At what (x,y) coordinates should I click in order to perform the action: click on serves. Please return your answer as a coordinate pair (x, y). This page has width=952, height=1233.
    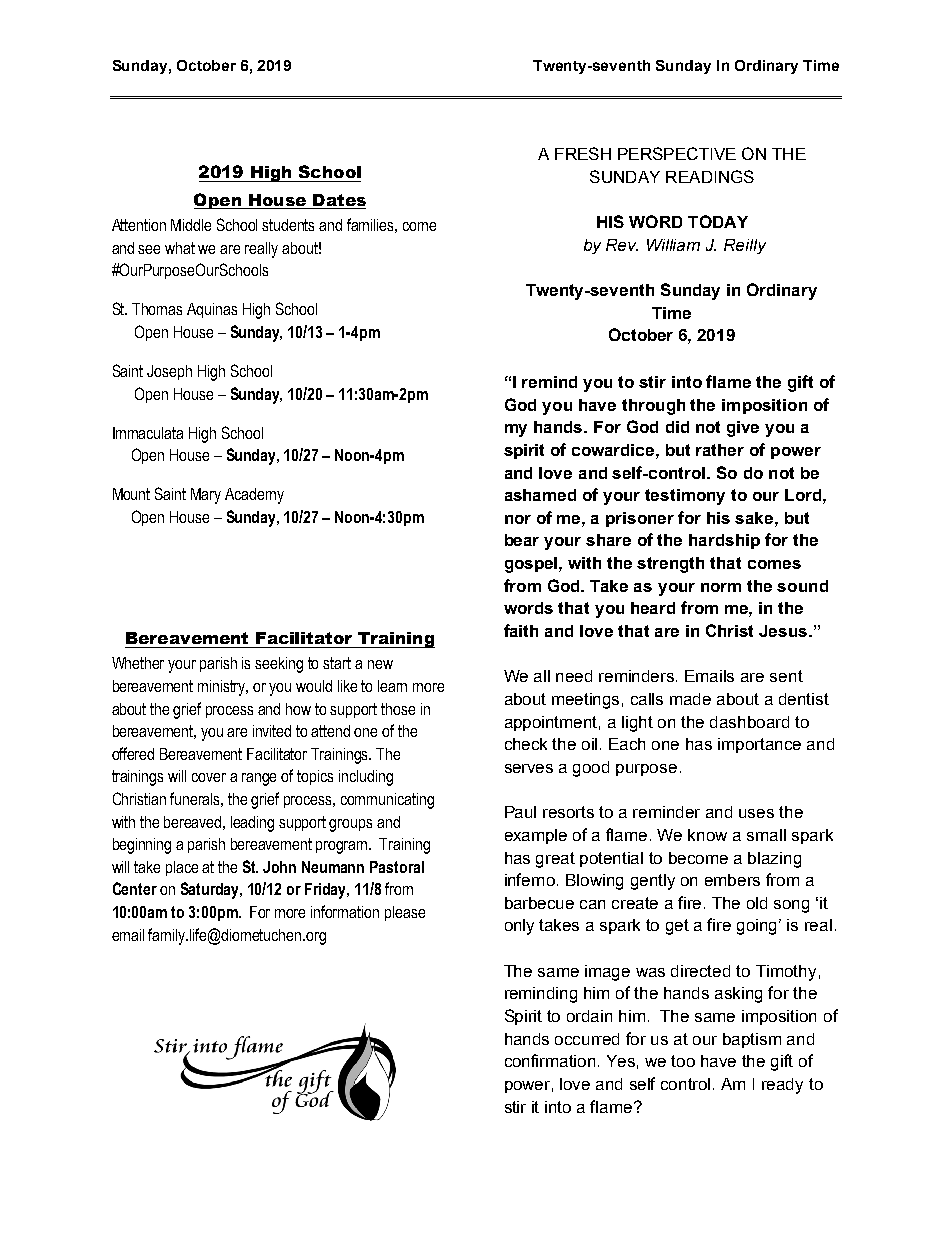
    Looking at the image, I should click on (529, 768).
